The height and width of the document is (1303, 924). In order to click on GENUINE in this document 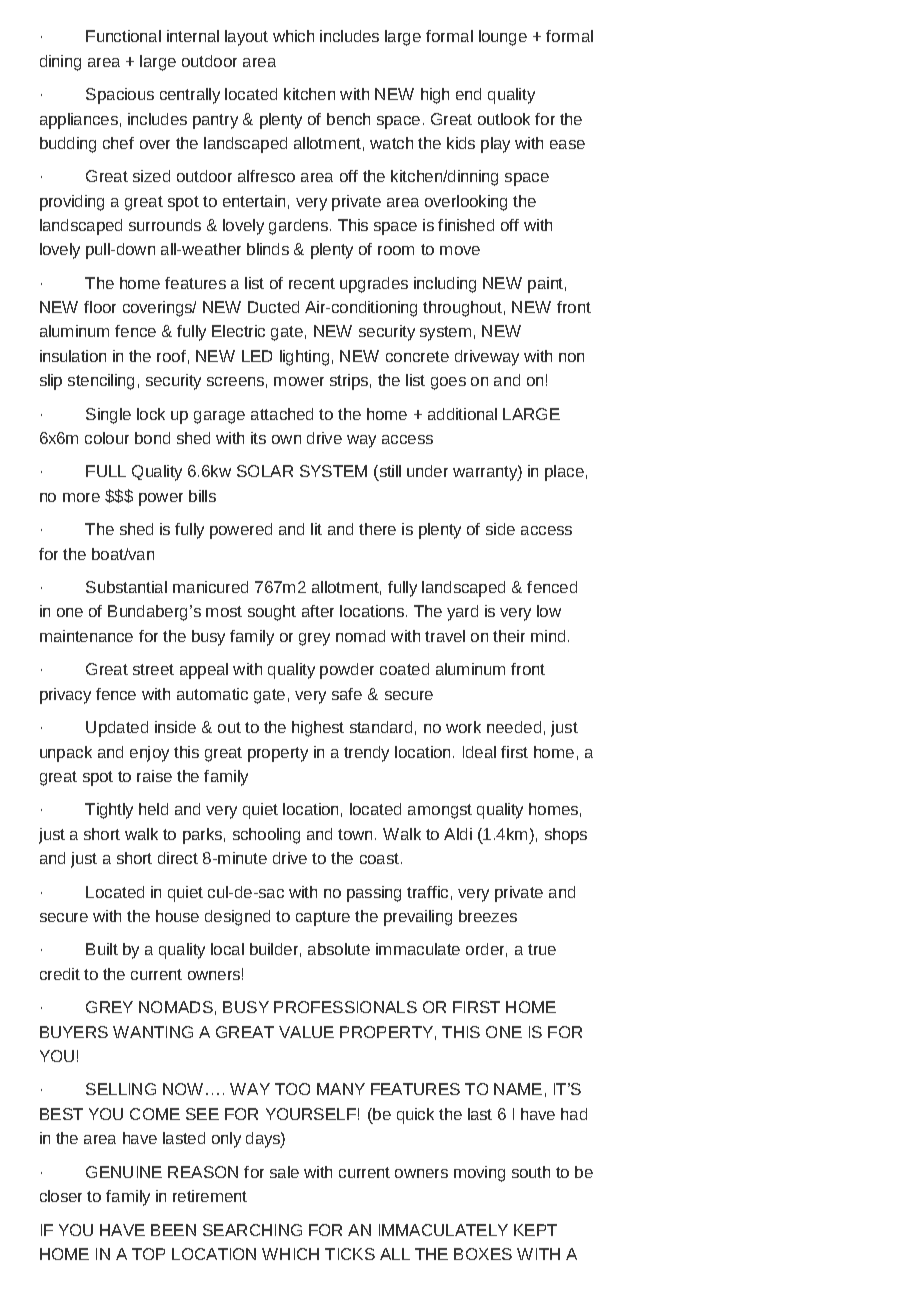, I will do `click(124, 1172)`.
